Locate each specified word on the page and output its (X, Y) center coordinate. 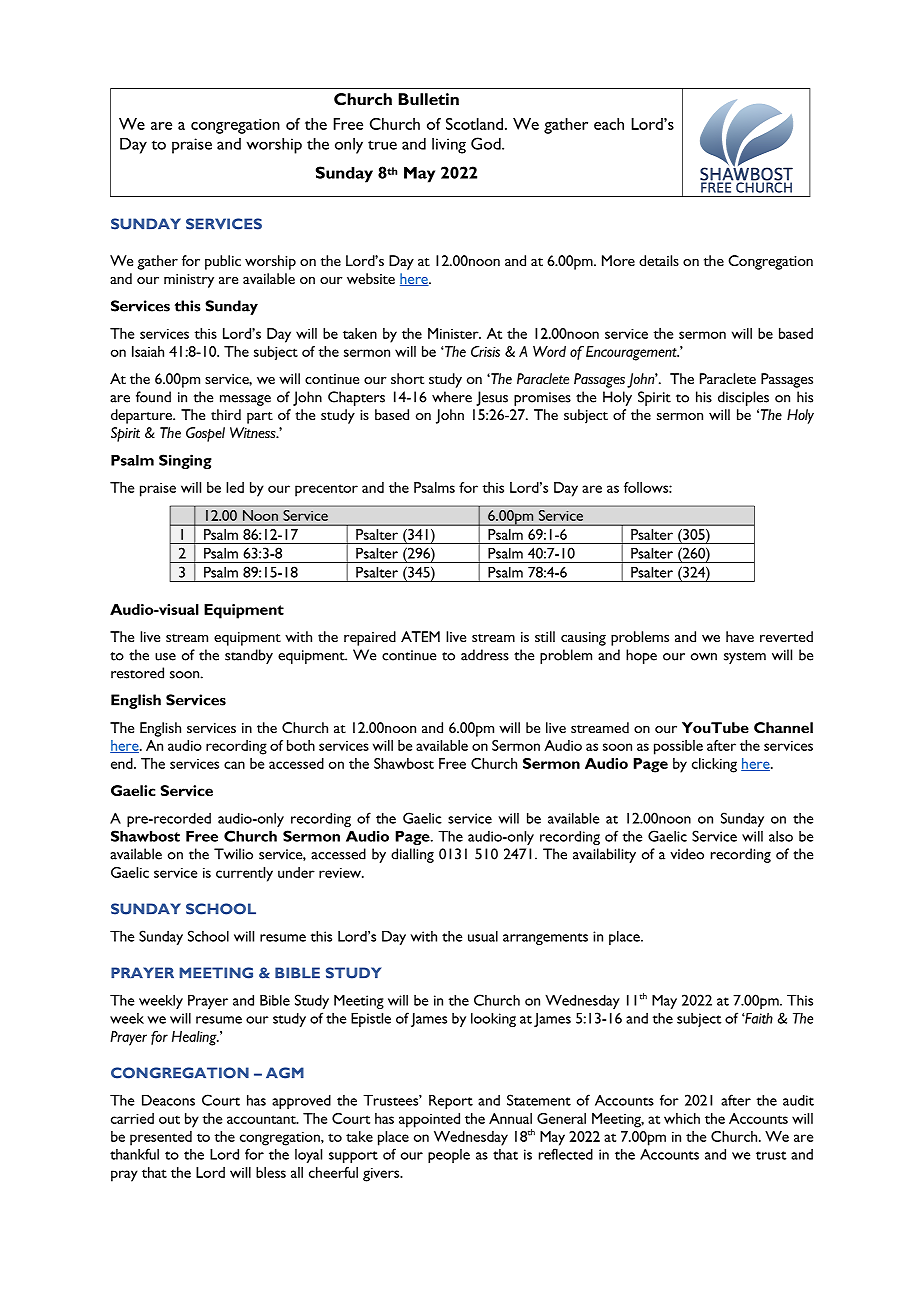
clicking (714, 765)
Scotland (476, 124)
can (234, 765)
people (449, 1156)
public (223, 262)
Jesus (492, 398)
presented (161, 1138)
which (682, 1118)
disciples (743, 398)
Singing (185, 461)
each (609, 124)
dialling (412, 855)
